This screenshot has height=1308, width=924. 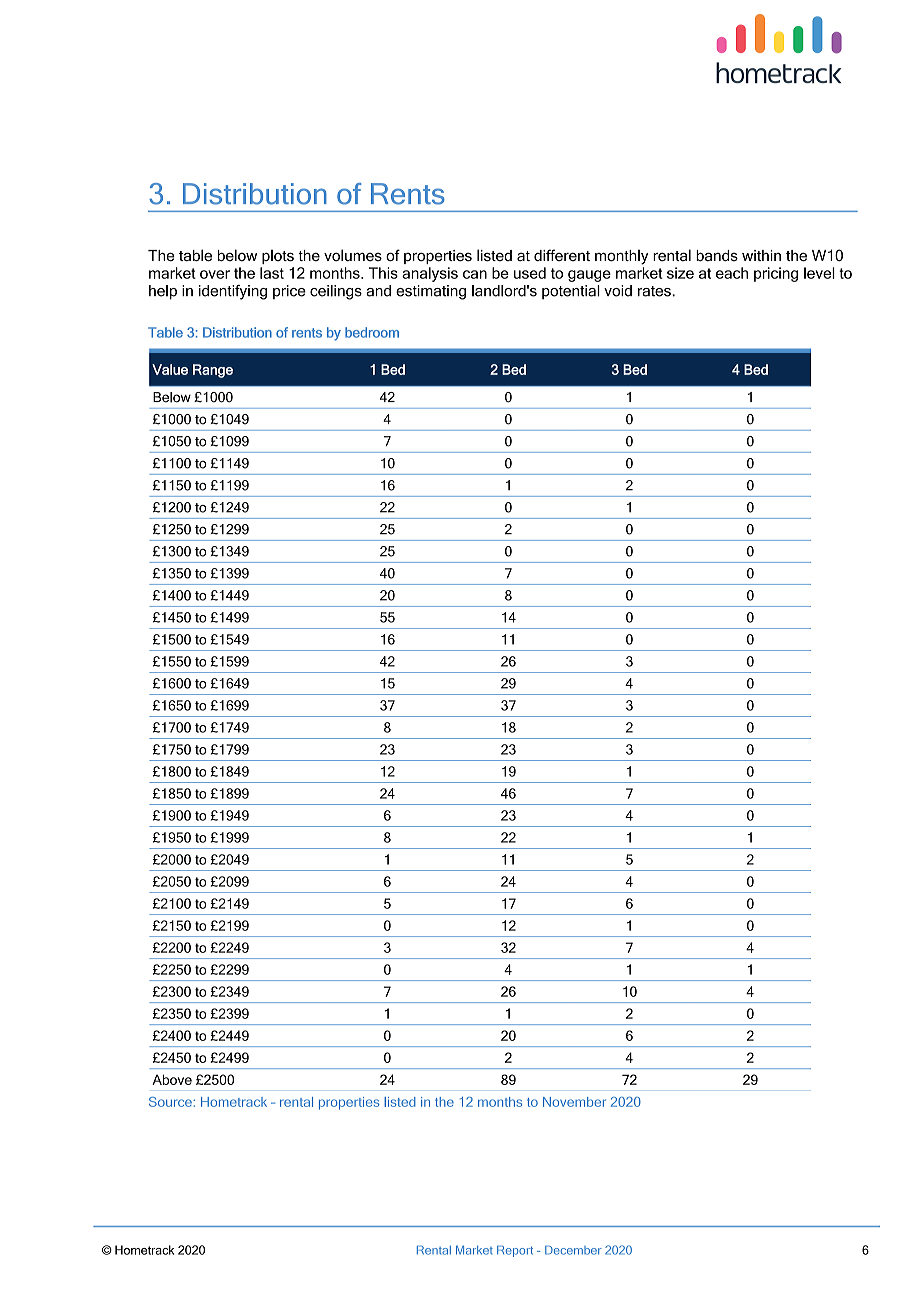 I want to click on can, so click(x=475, y=274).
